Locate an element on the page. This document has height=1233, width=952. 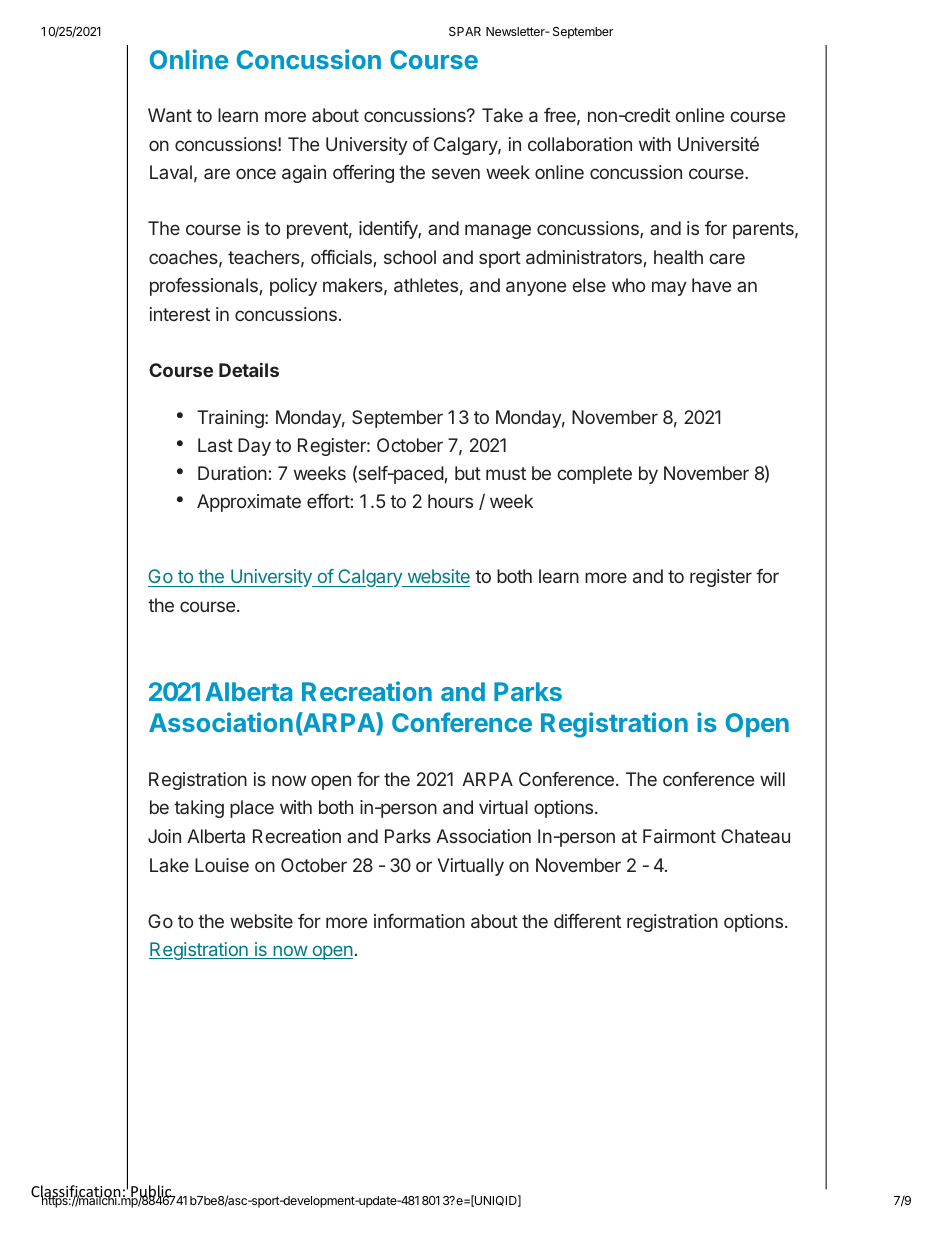
information is located at coordinates (419, 921).
